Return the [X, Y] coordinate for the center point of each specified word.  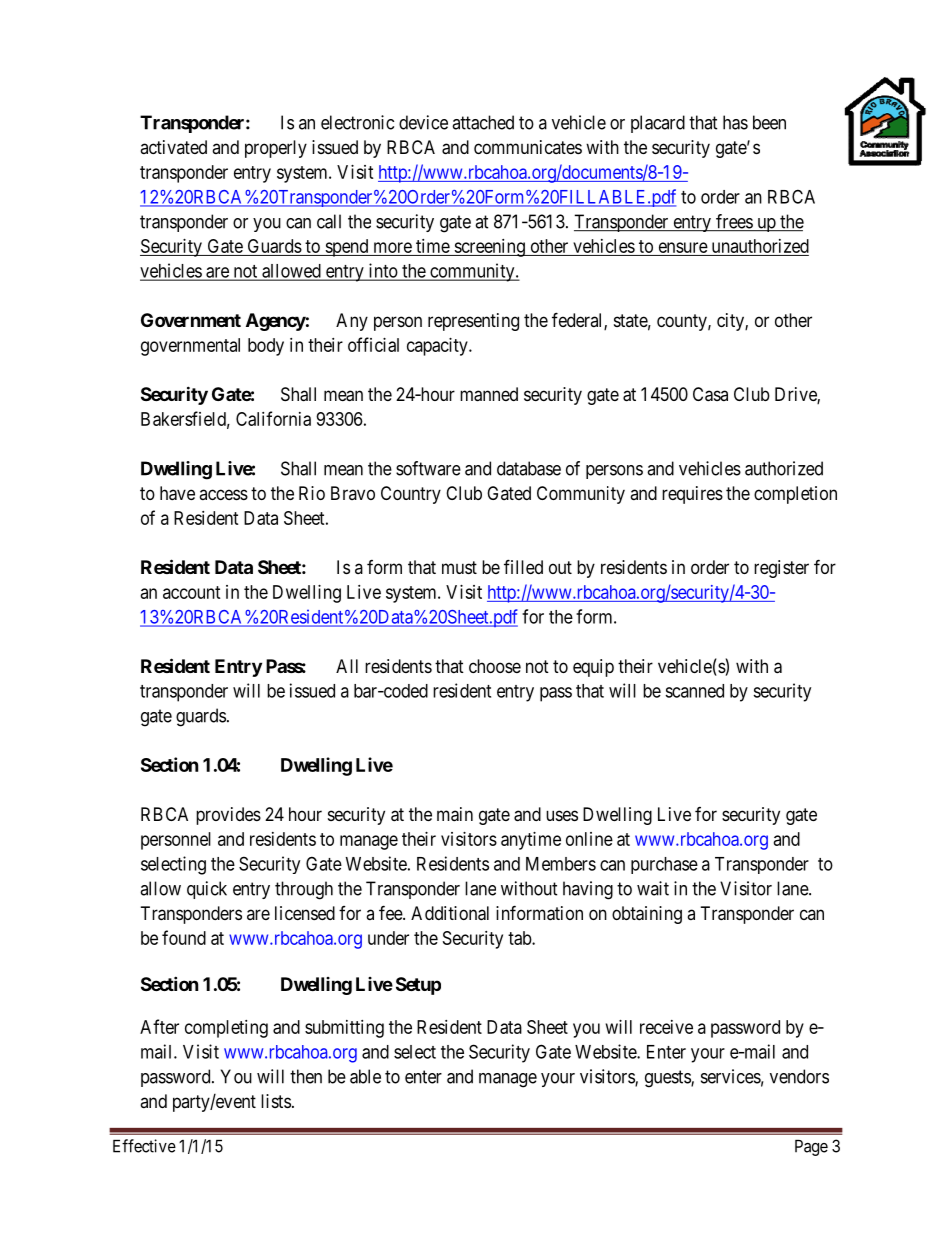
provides [228, 816]
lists [276, 1101]
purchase [664, 865]
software [428, 468]
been [769, 122]
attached [483, 122]
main [455, 814]
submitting [344, 1029]
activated [173, 147]
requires [692, 495]
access [223, 494]
